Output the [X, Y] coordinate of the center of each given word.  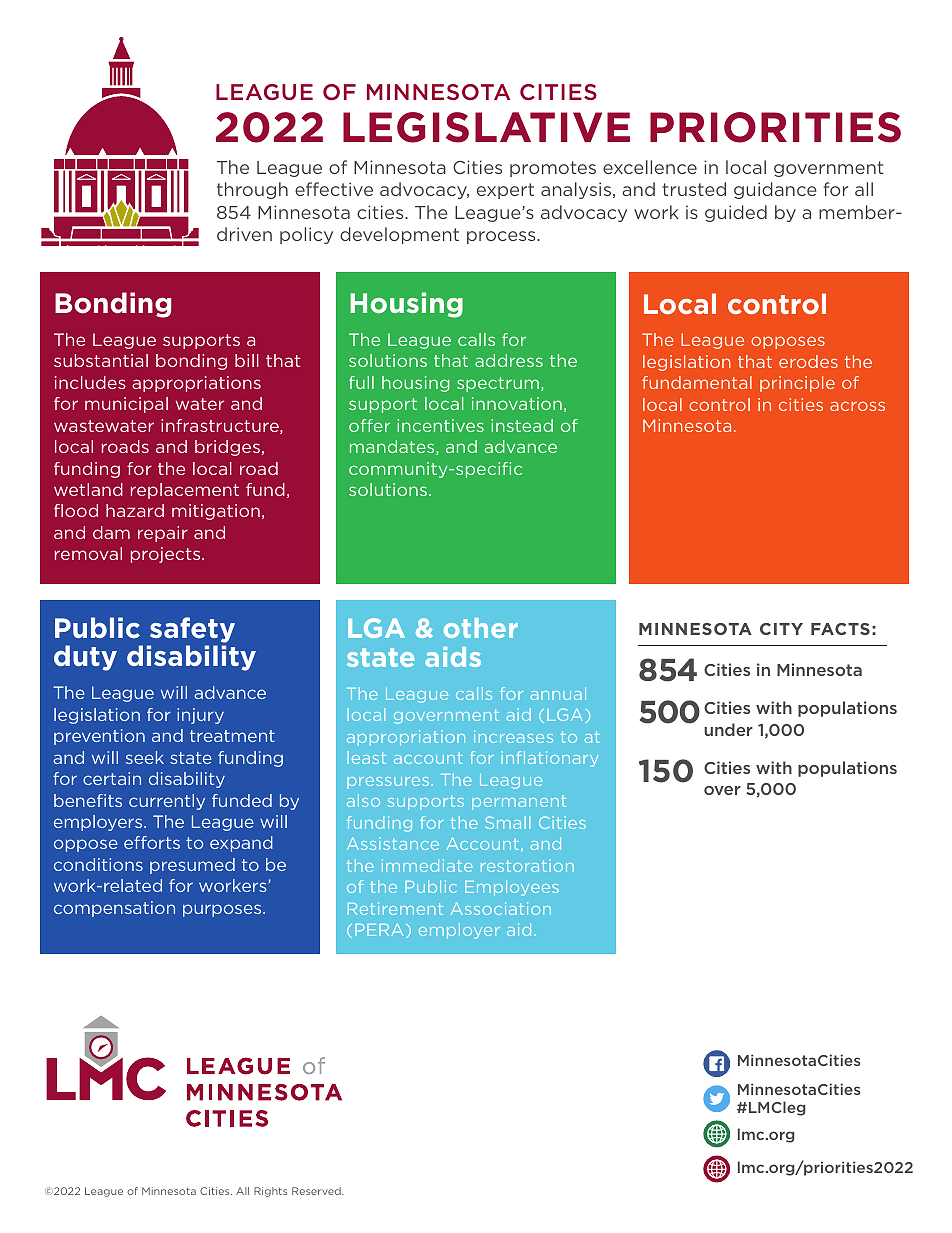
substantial [101, 360]
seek [145, 757]
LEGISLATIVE [486, 127]
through [252, 190]
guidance [775, 190]
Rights [270, 1192]
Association [501, 908]
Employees [512, 888]
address [509, 360]
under [728, 729]
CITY [781, 629]
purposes [223, 910]
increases [513, 736]
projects [167, 555]
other [481, 628]
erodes [808, 361]
